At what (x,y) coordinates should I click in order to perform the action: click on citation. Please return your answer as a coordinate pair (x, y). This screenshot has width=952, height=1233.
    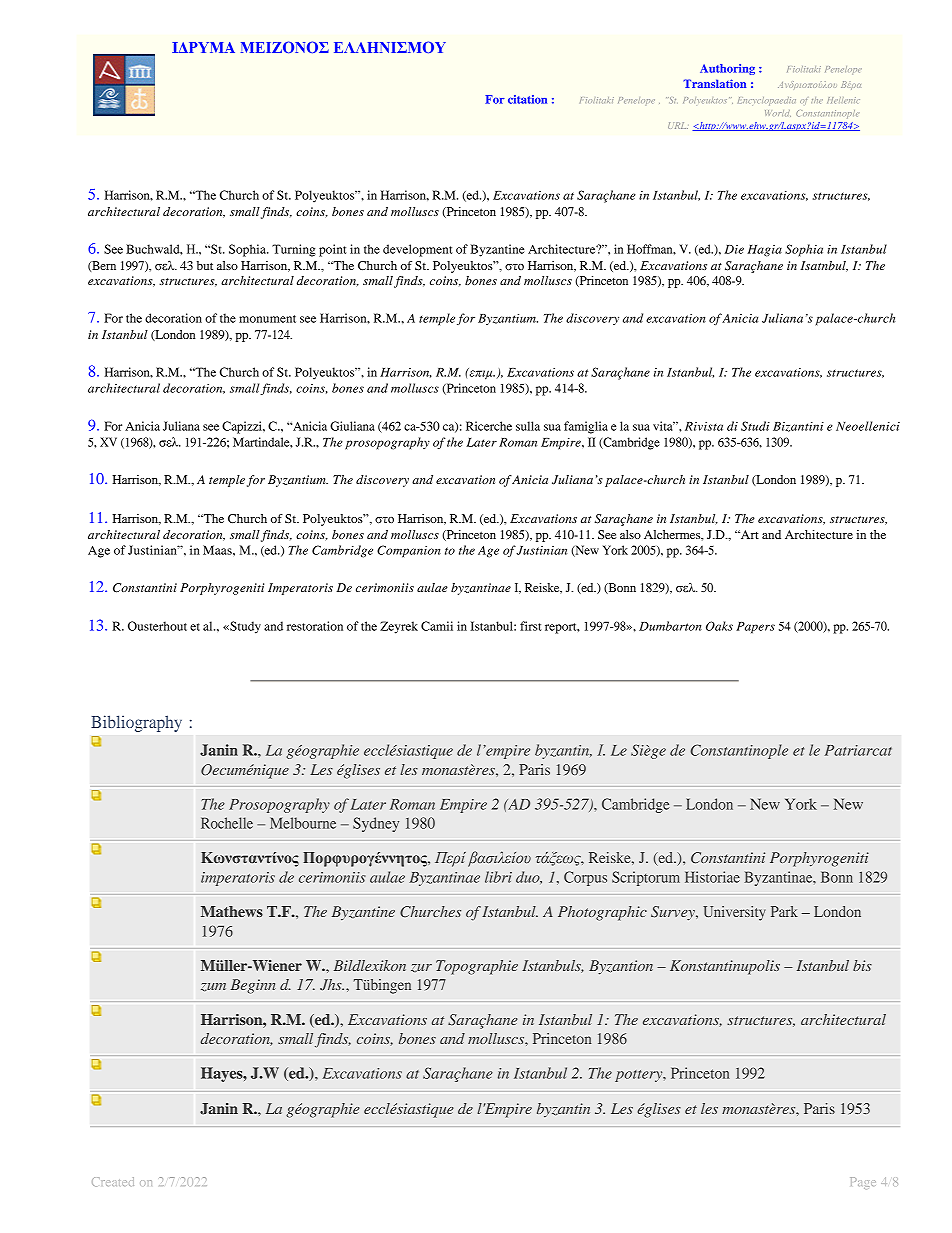
    Looking at the image, I should click on (527, 99).
